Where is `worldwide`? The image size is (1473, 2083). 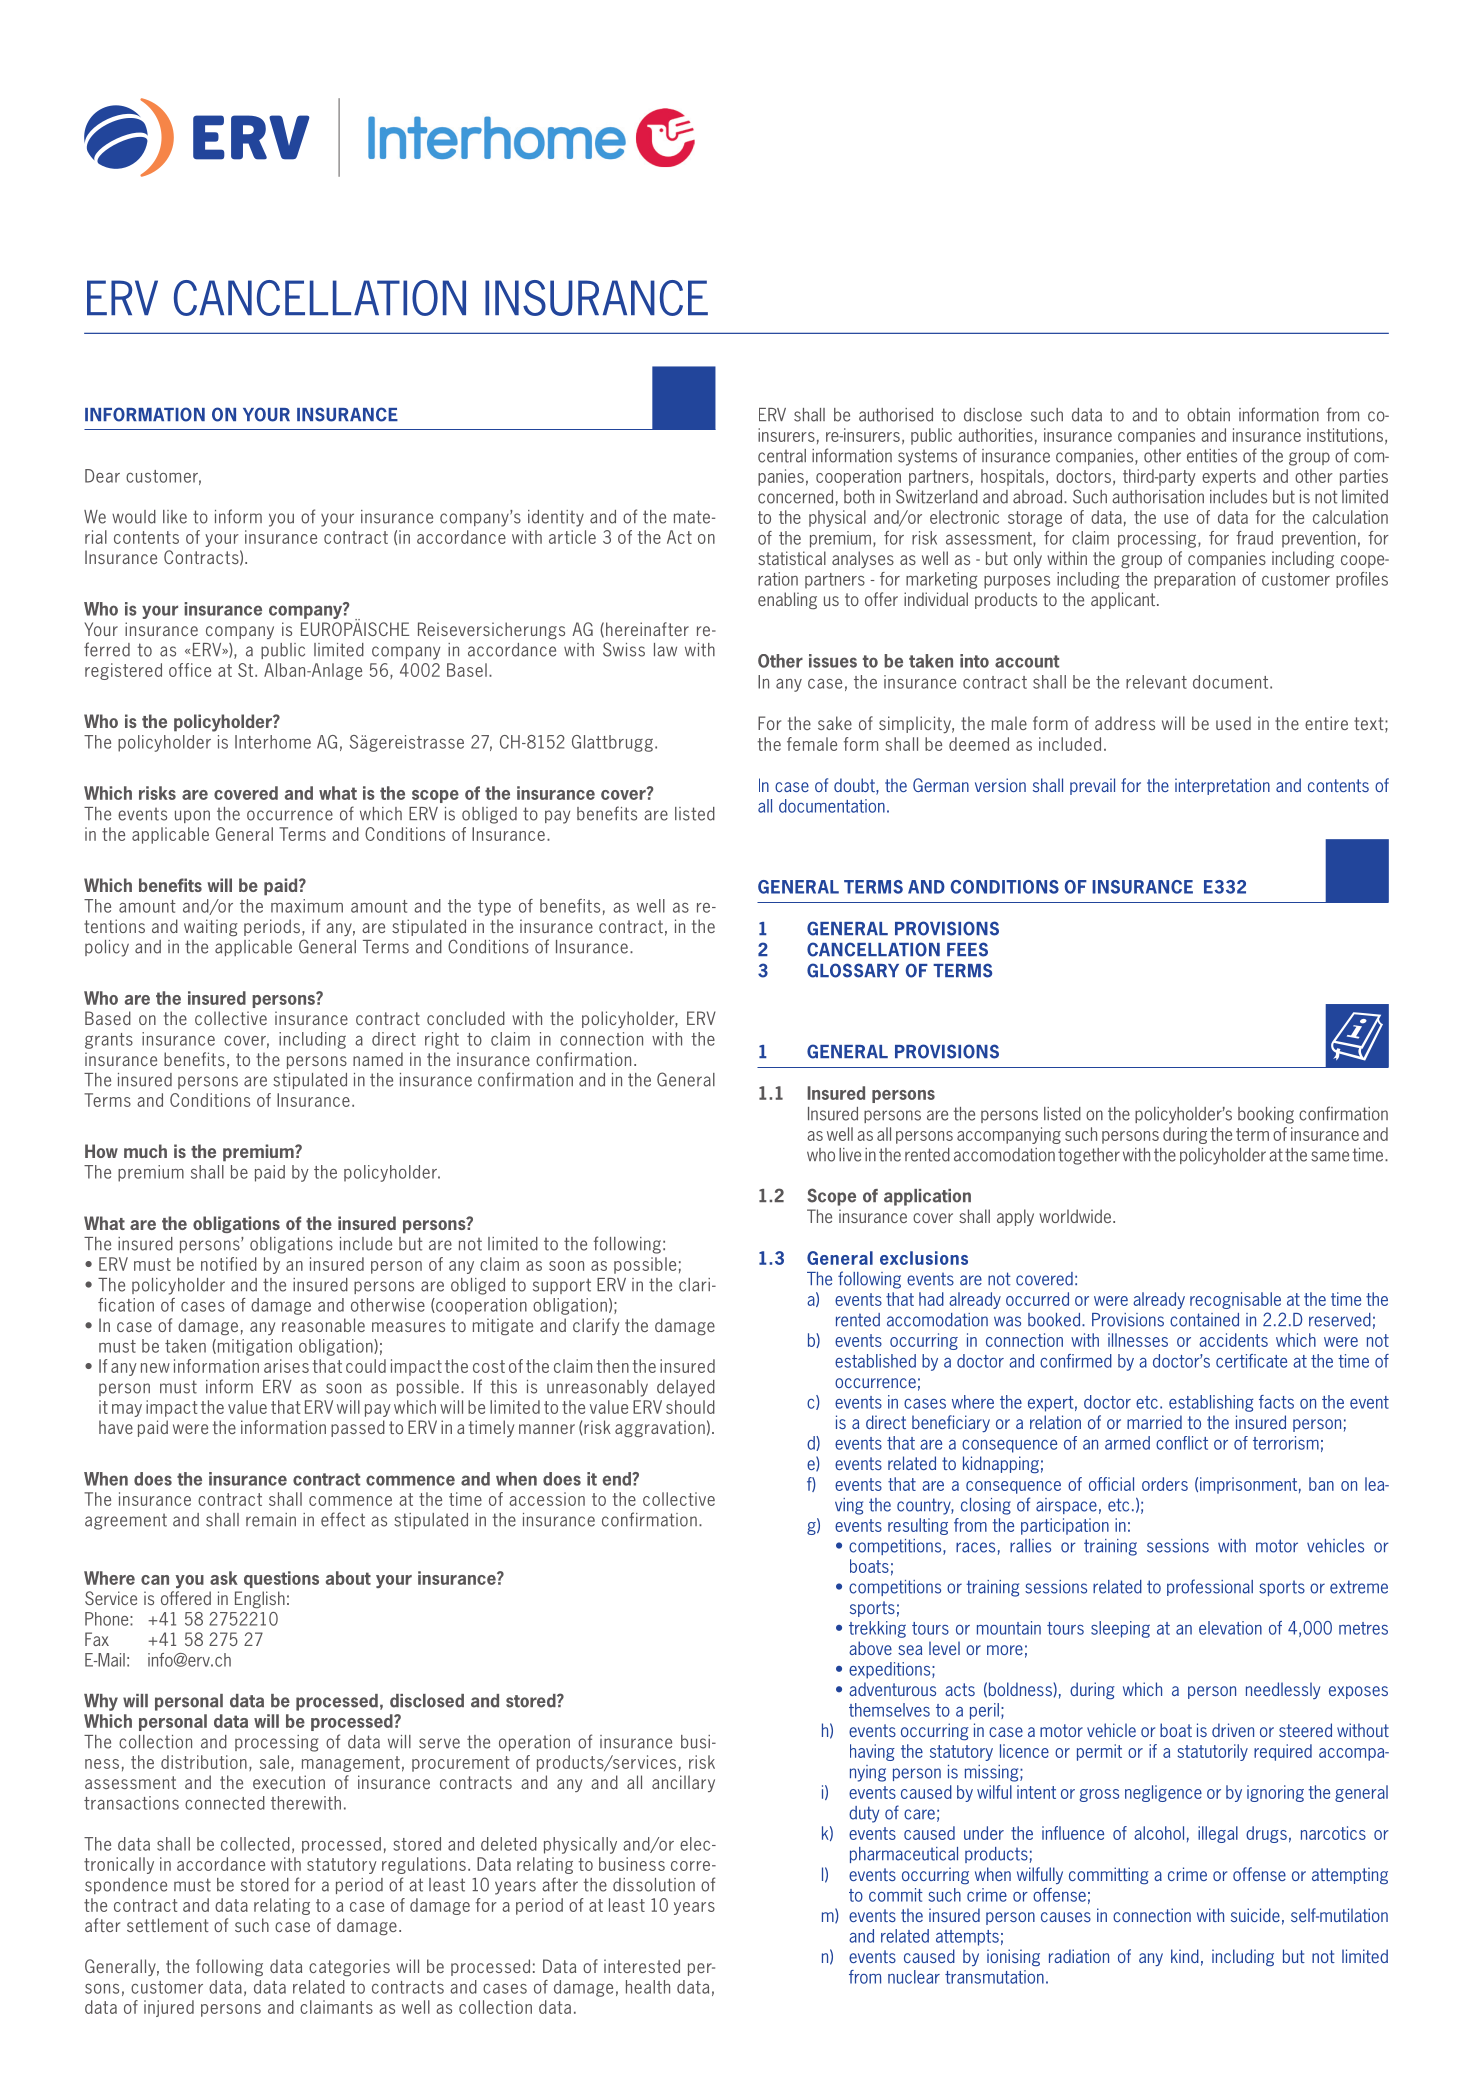
worldwide is located at coordinates (1076, 1216).
